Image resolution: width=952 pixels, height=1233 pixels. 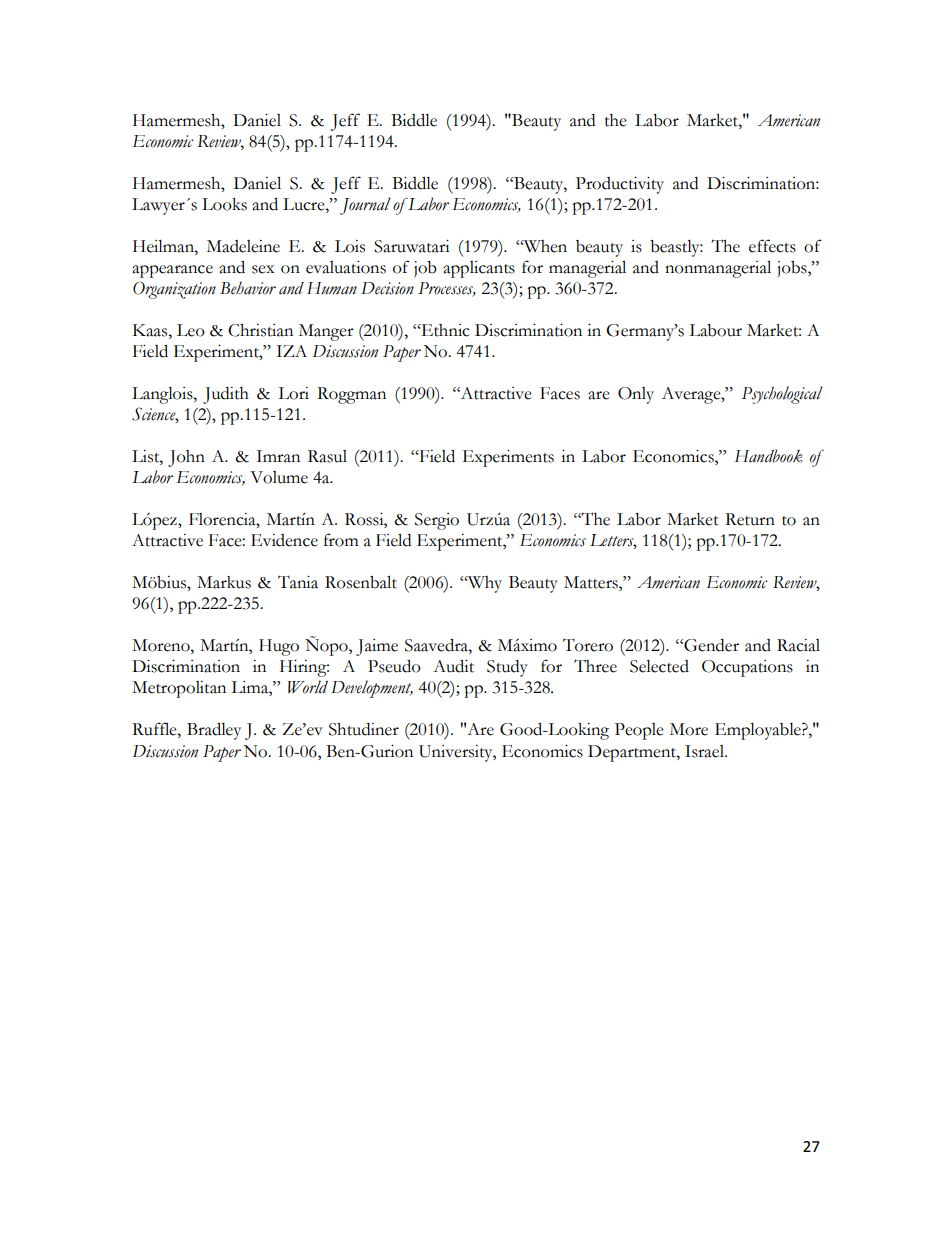 I want to click on Looks, so click(x=224, y=204).
